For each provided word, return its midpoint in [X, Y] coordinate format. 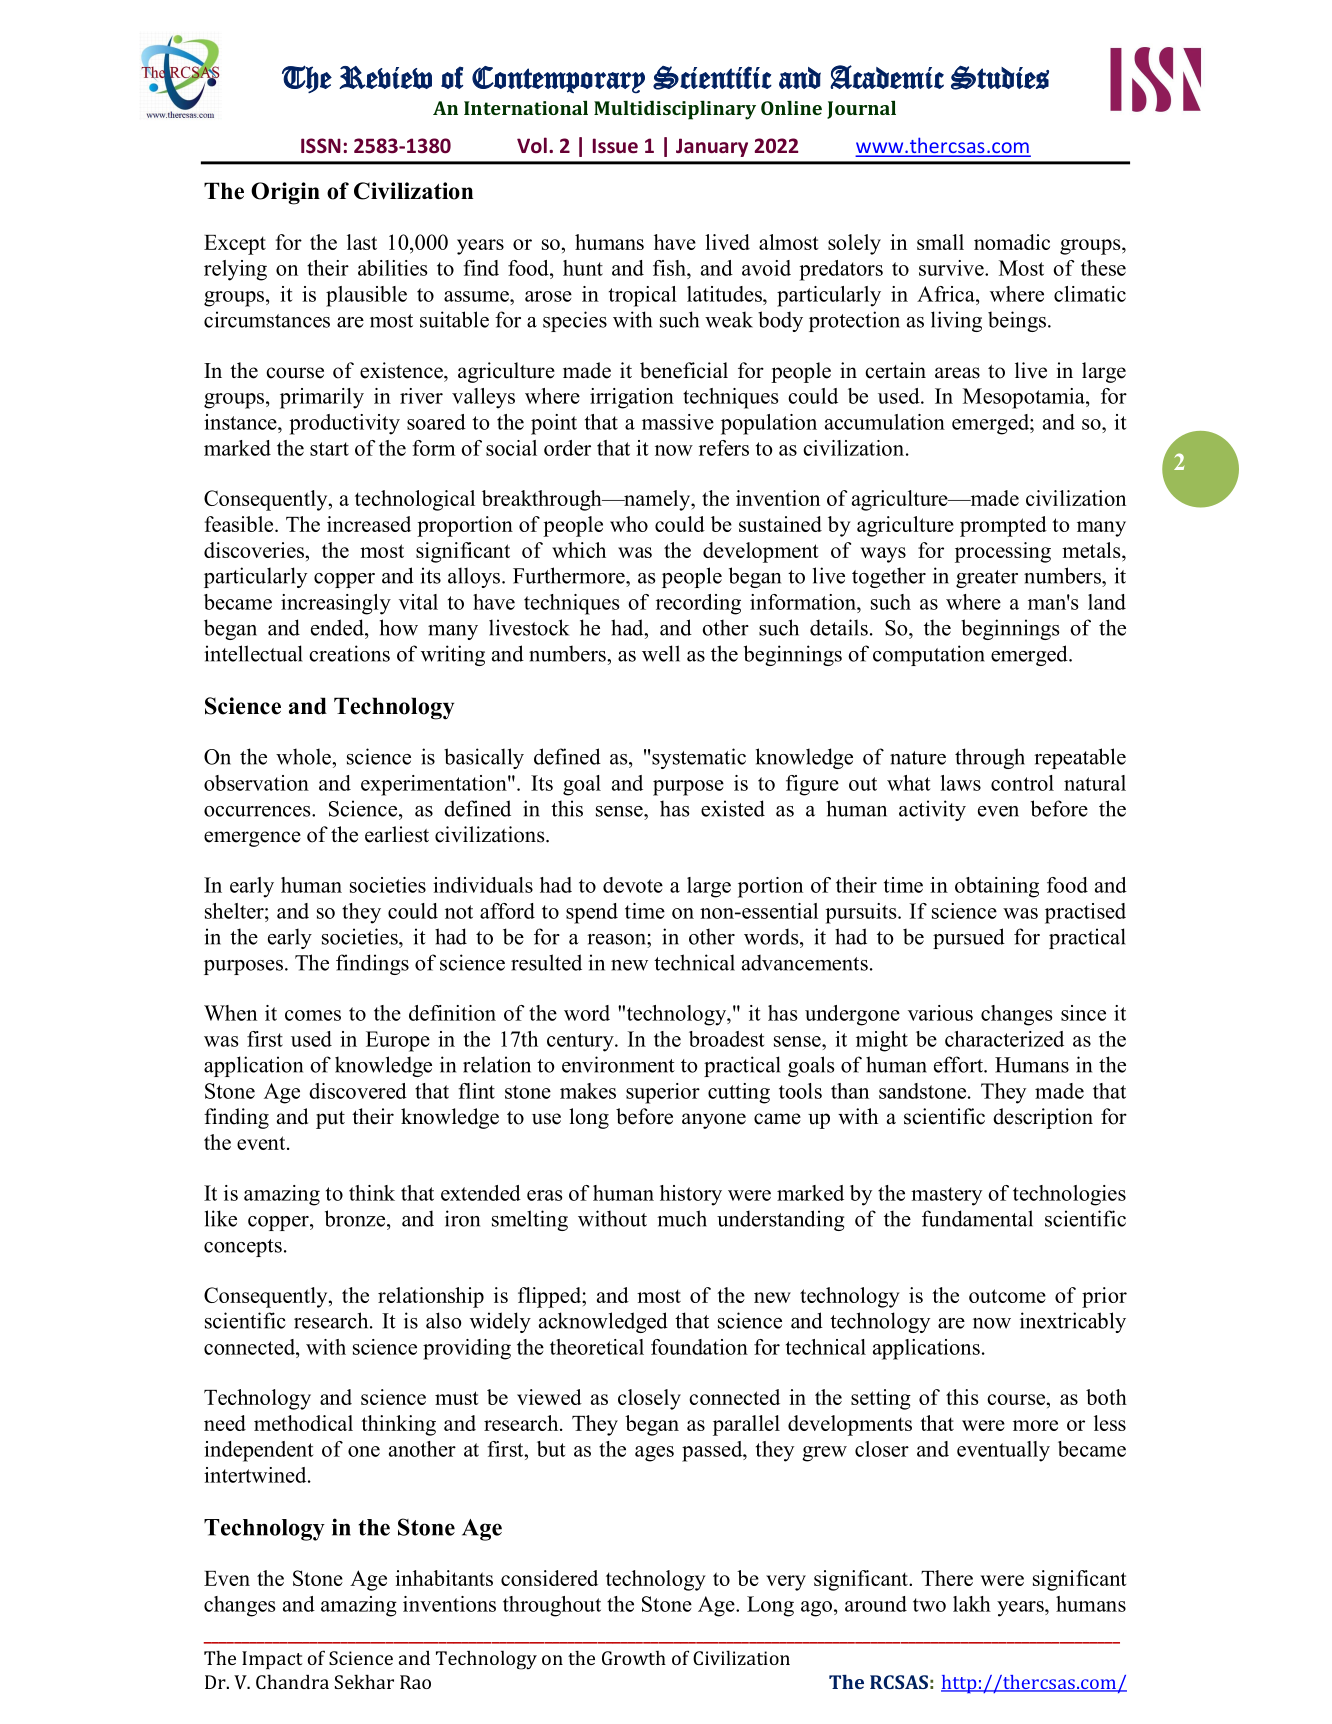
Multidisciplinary [675, 110]
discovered [358, 1091]
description [1043, 1118]
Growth [634, 1657]
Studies [1000, 77]
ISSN [321, 145]
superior [663, 1093]
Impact [272, 1660]
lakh [972, 1604]
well [661, 653]
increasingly [336, 604]
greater [987, 579]
